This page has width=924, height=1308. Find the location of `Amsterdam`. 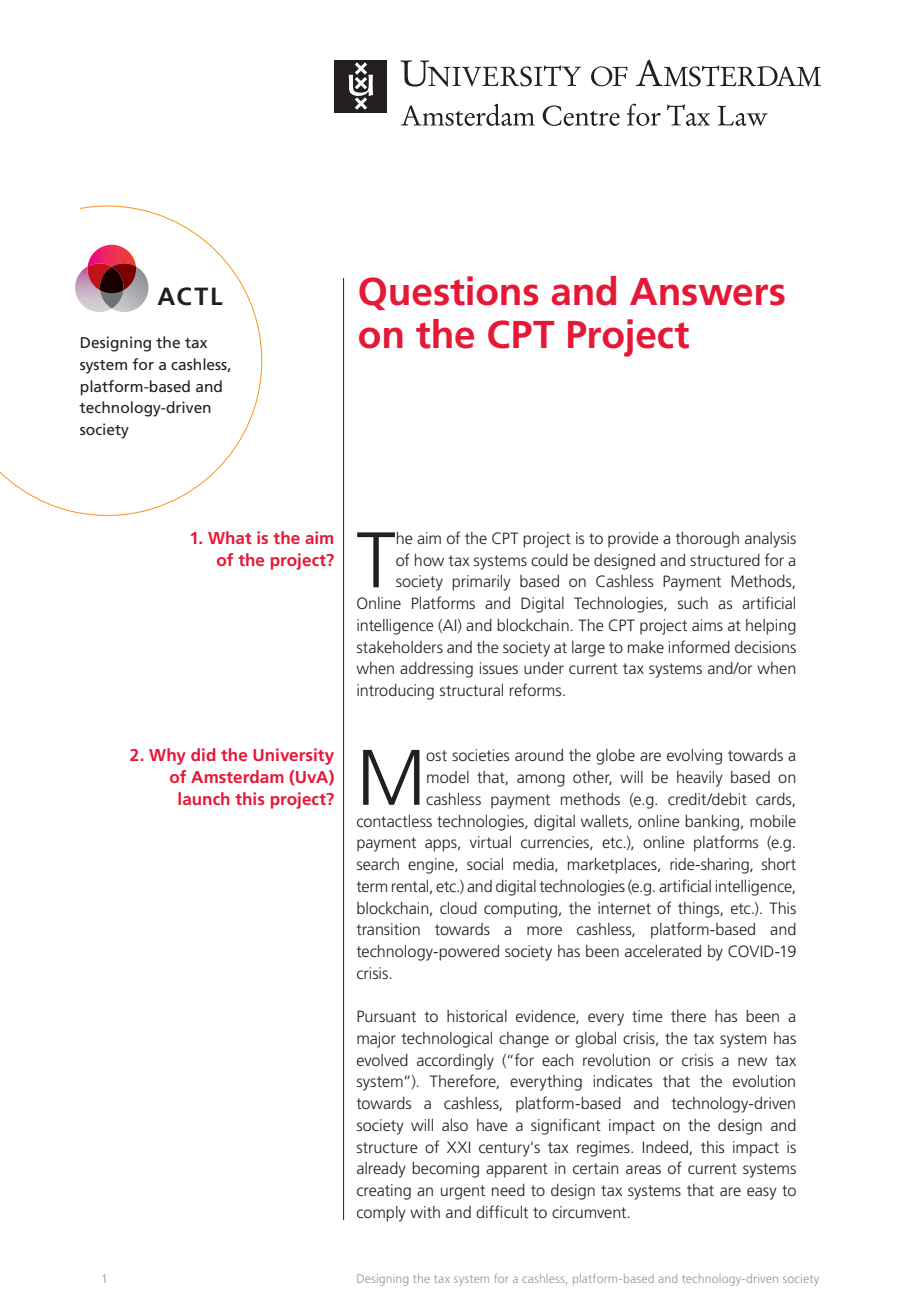

Amsterdam is located at coordinates (237, 776).
